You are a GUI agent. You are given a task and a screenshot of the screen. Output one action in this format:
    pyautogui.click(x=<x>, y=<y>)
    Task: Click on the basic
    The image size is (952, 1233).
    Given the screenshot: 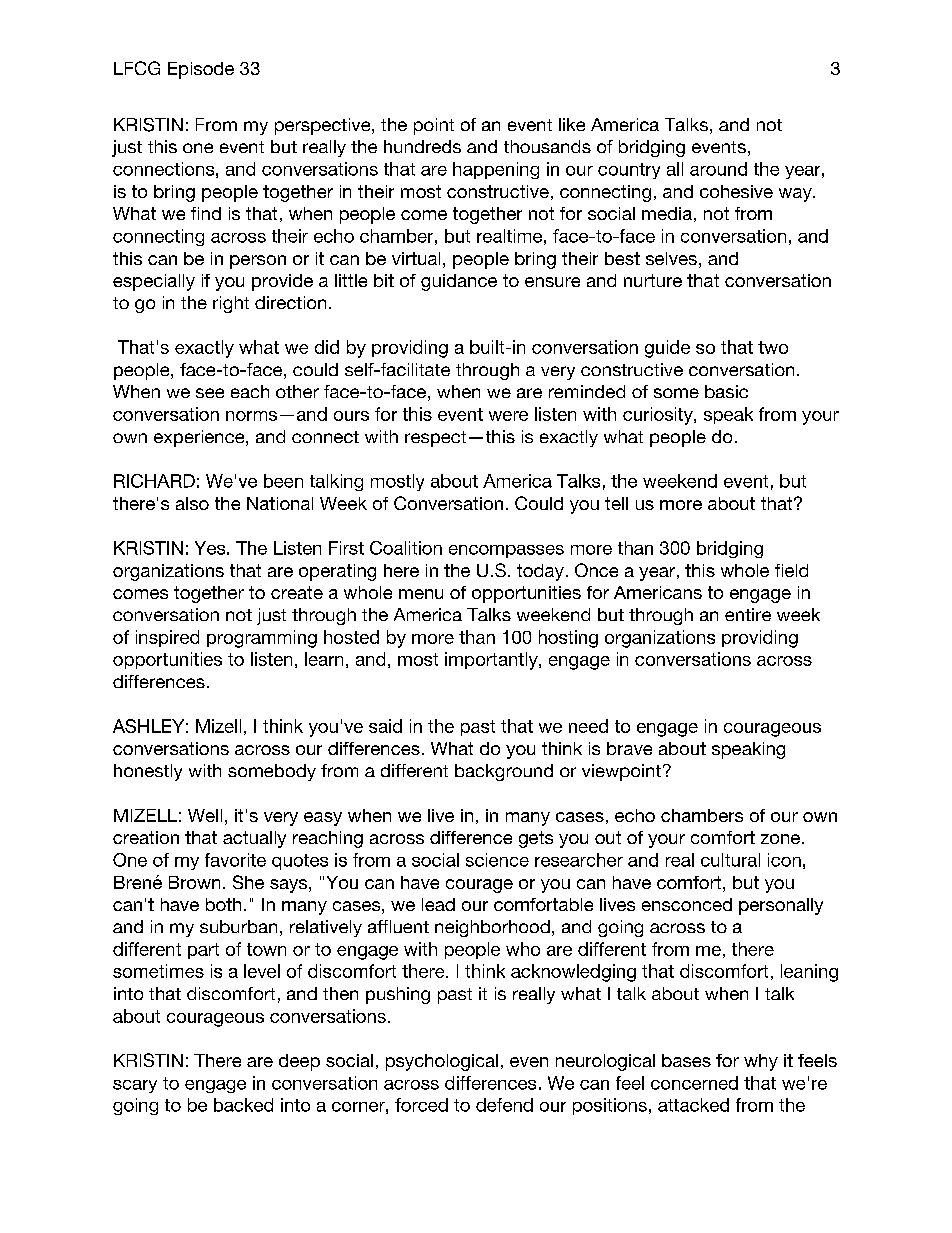 What is the action you would take?
    pyautogui.click(x=726, y=391)
